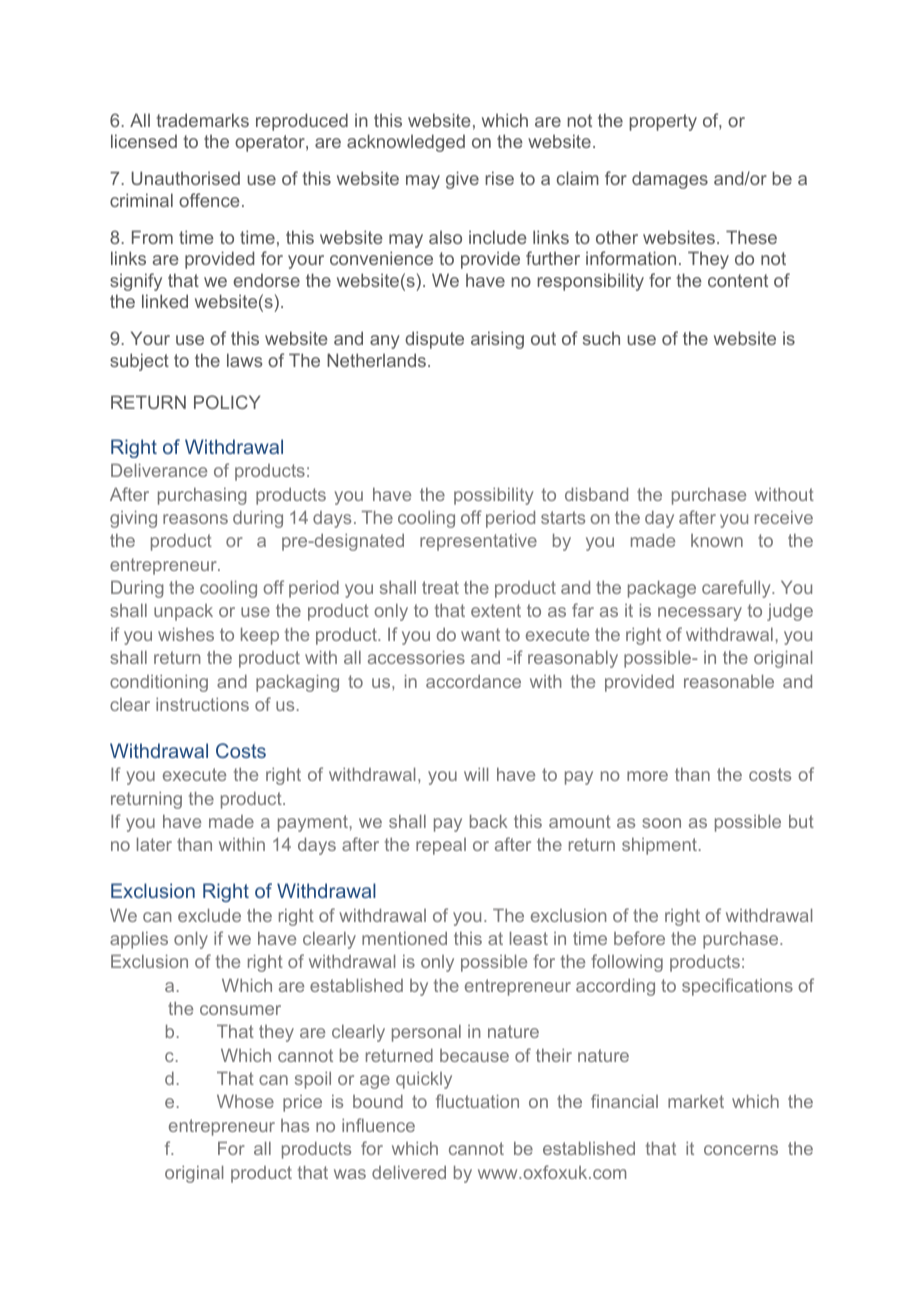 Image resolution: width=924 pixels, height=1308 pixels. I want to click on fluctuation, so click(477, 1101).
